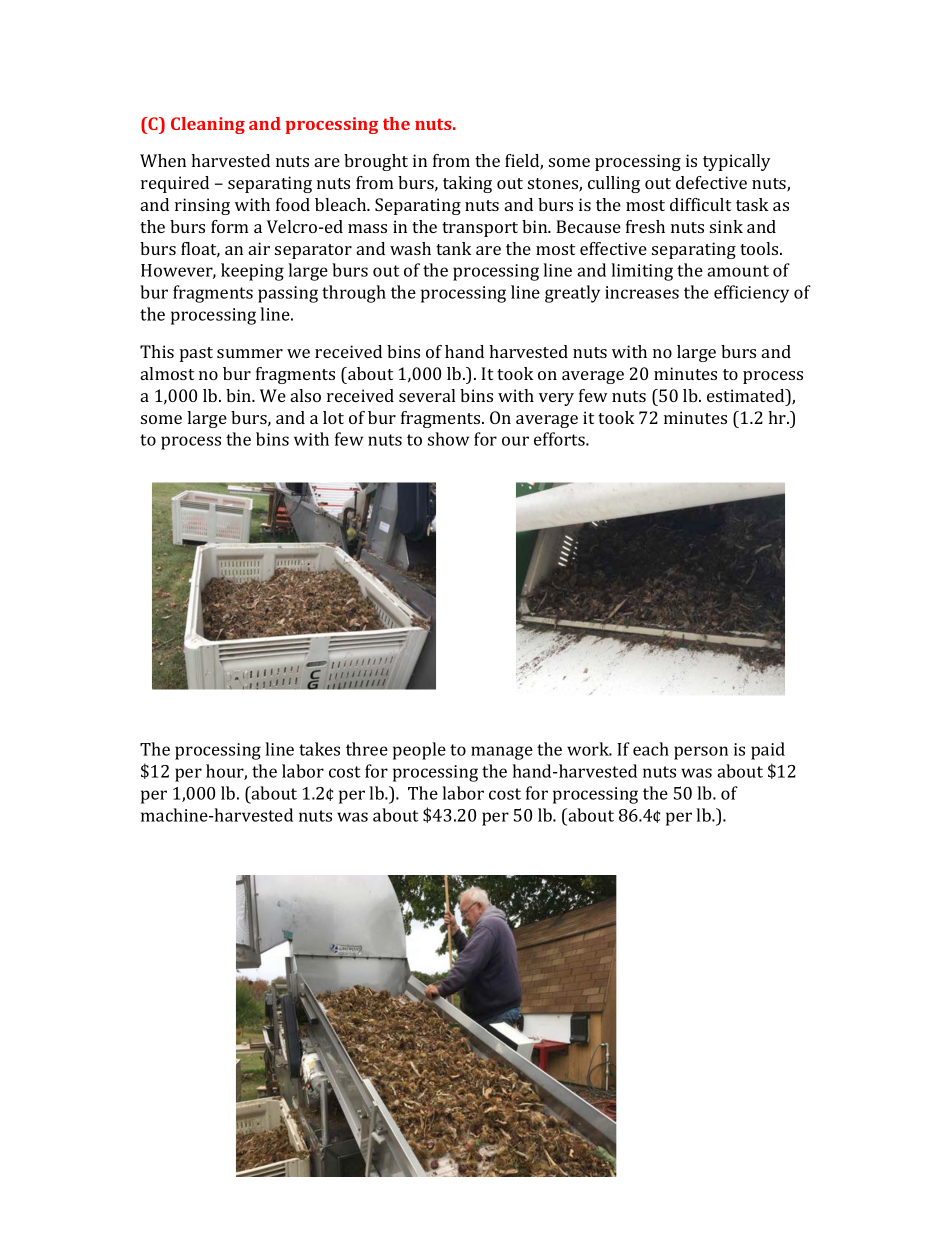  Describe the element at coordinates (467, 184) in the page. I see `taking` at that location.
